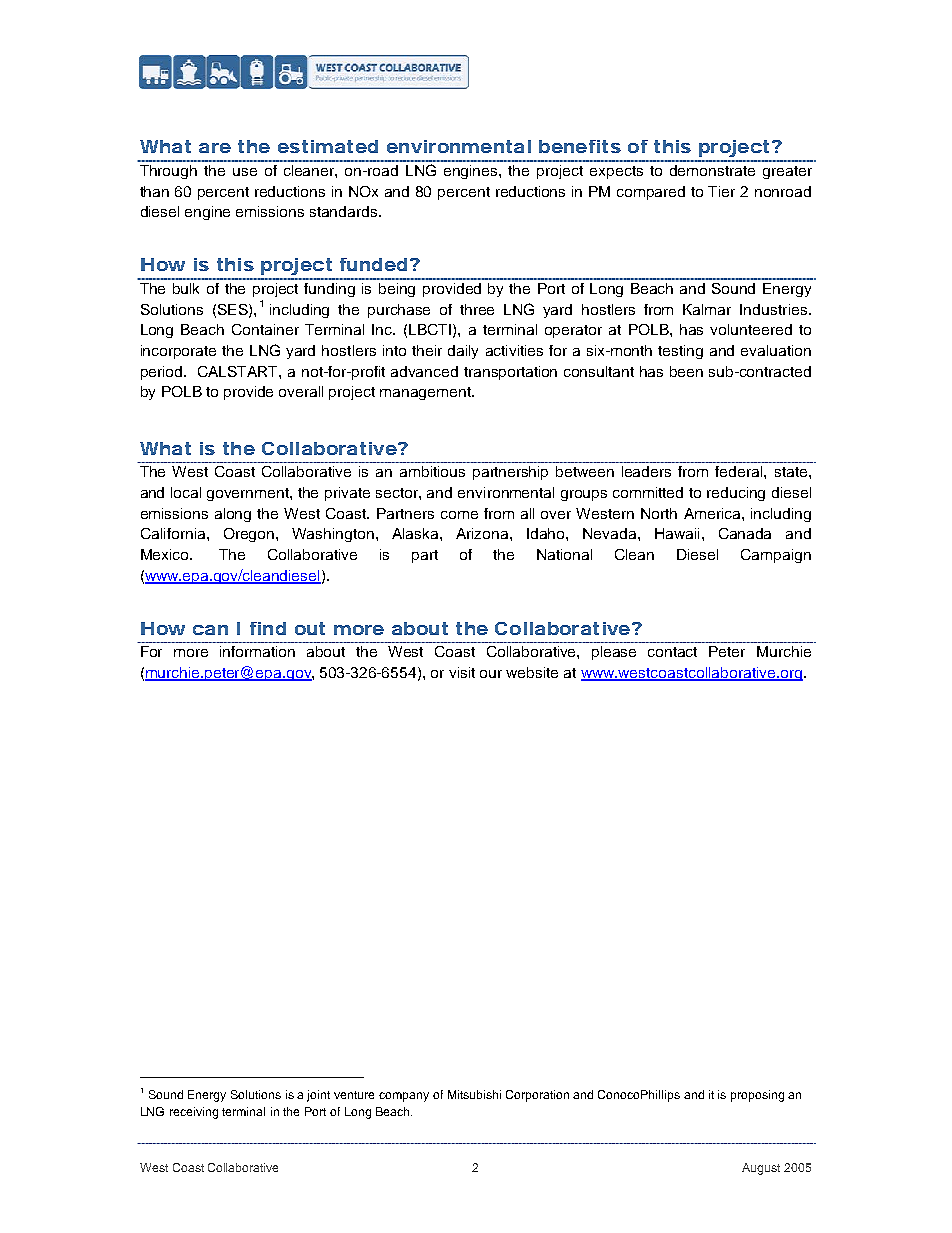  I want to click on information, so click(257, 651).
